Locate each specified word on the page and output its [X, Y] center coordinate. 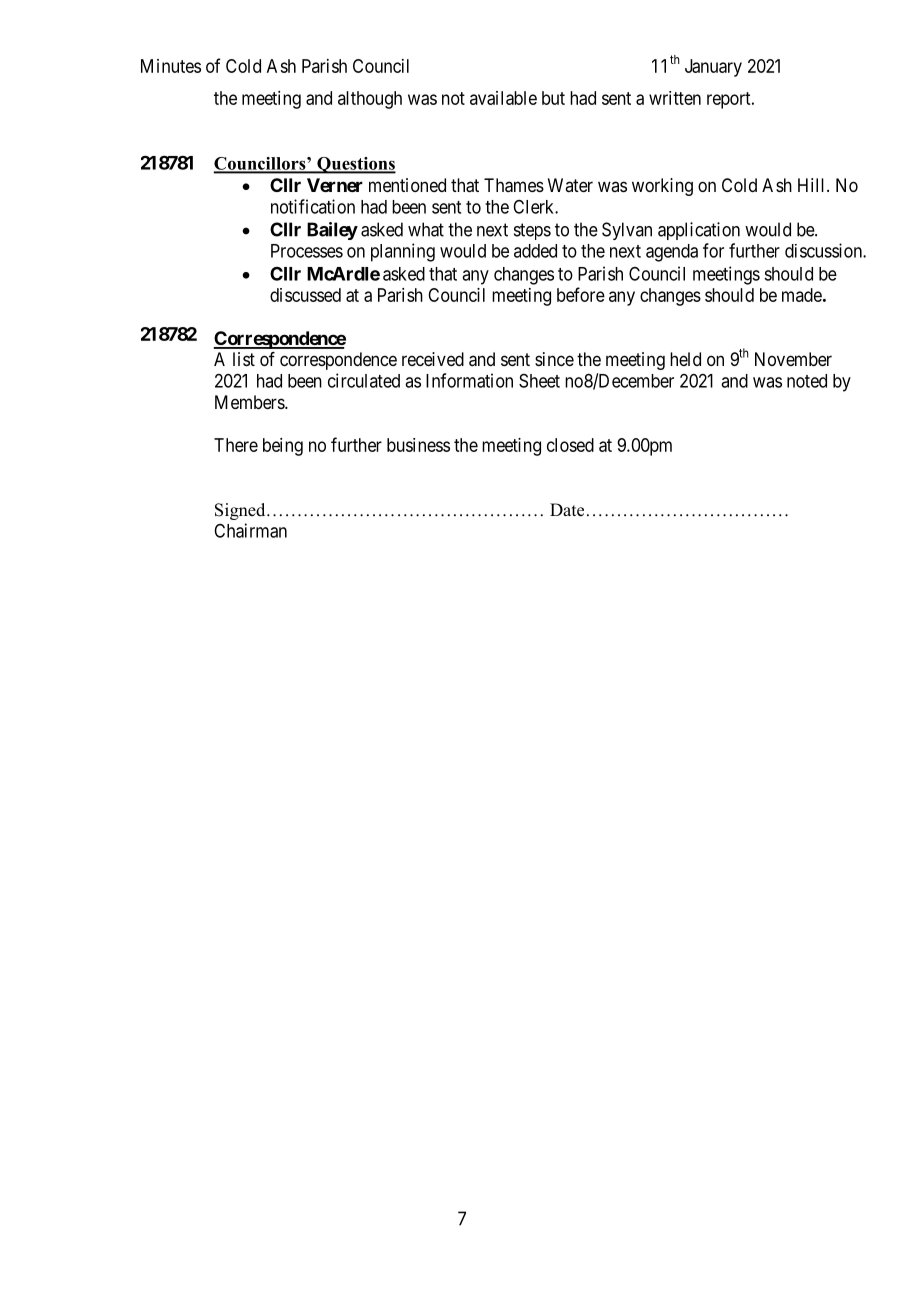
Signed [241, 511]
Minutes [171, 66]
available [503, 98]
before [581, 294]
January [713, 68]
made [802, 295]
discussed [305, 295]
